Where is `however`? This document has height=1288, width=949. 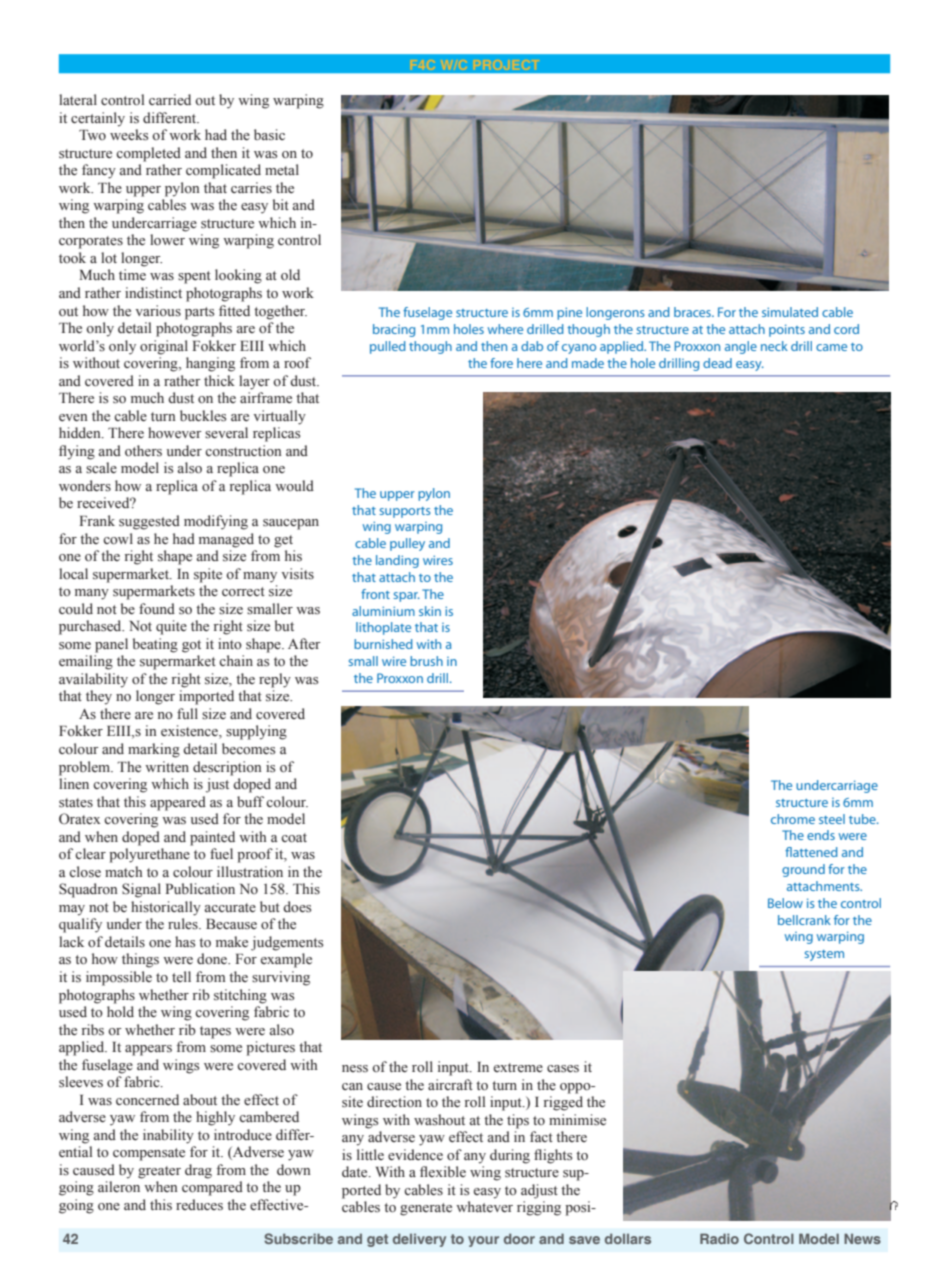
however is located at coordinates (175, 433).
